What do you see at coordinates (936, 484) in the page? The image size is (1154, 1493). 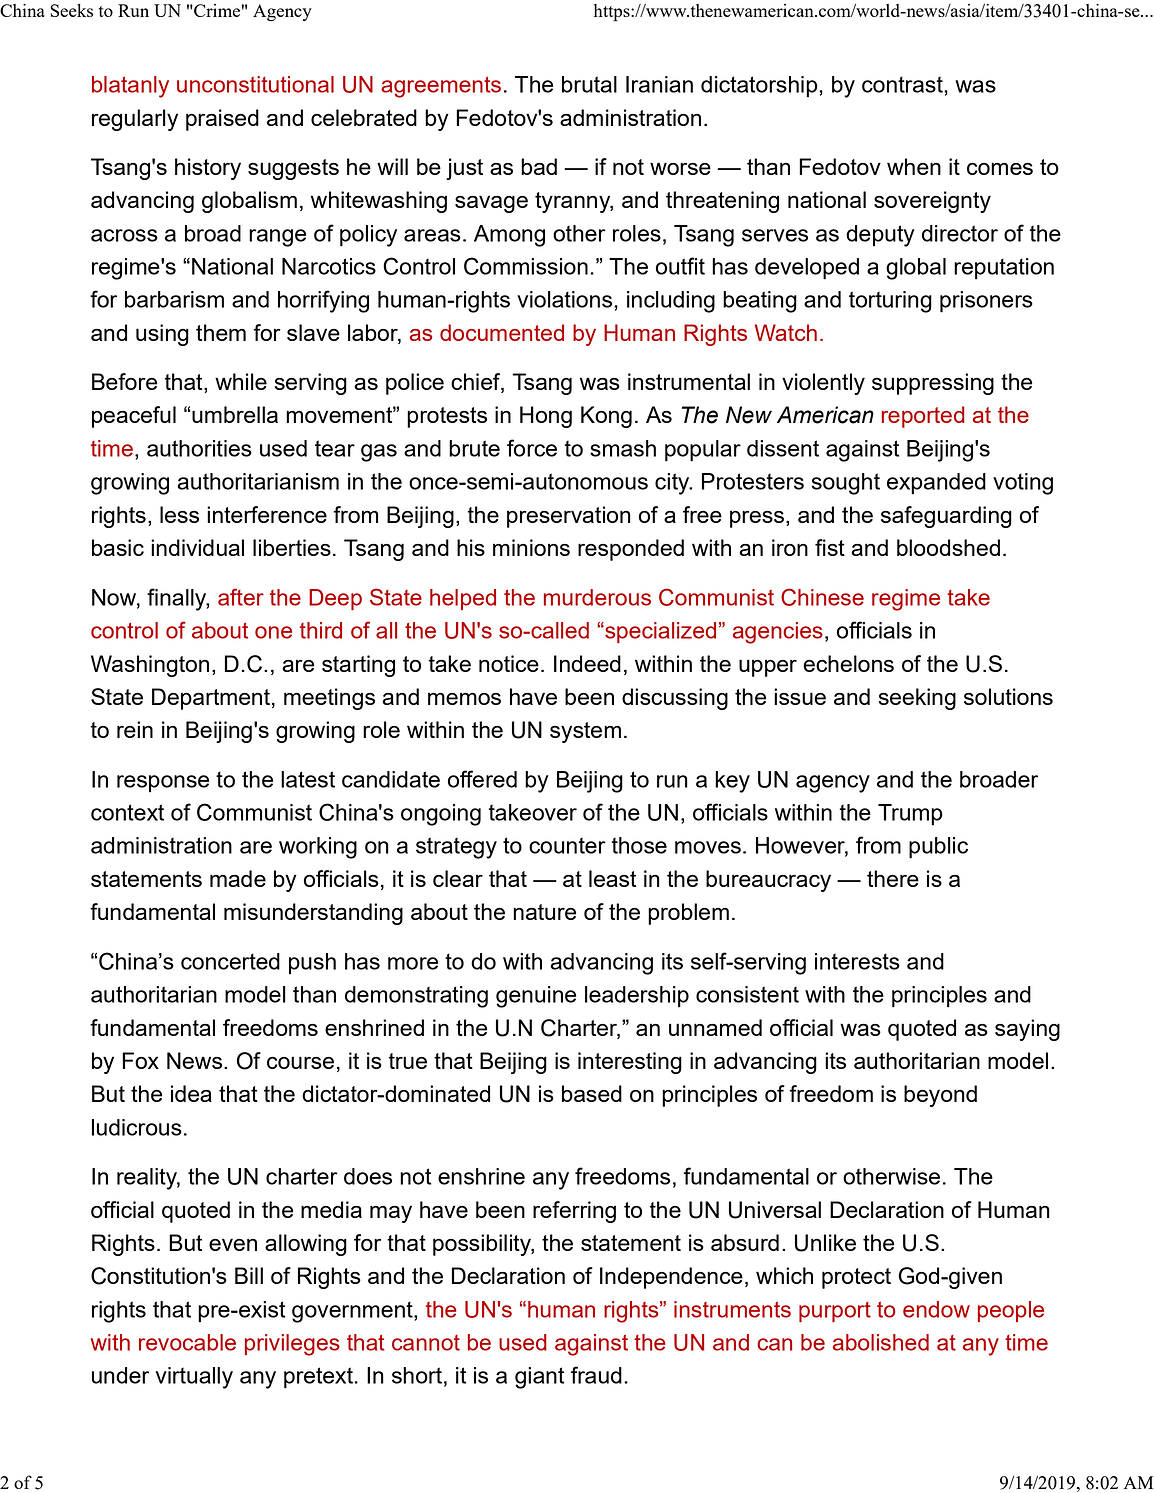 I see `expanded` at bounding box center [936, 484].
